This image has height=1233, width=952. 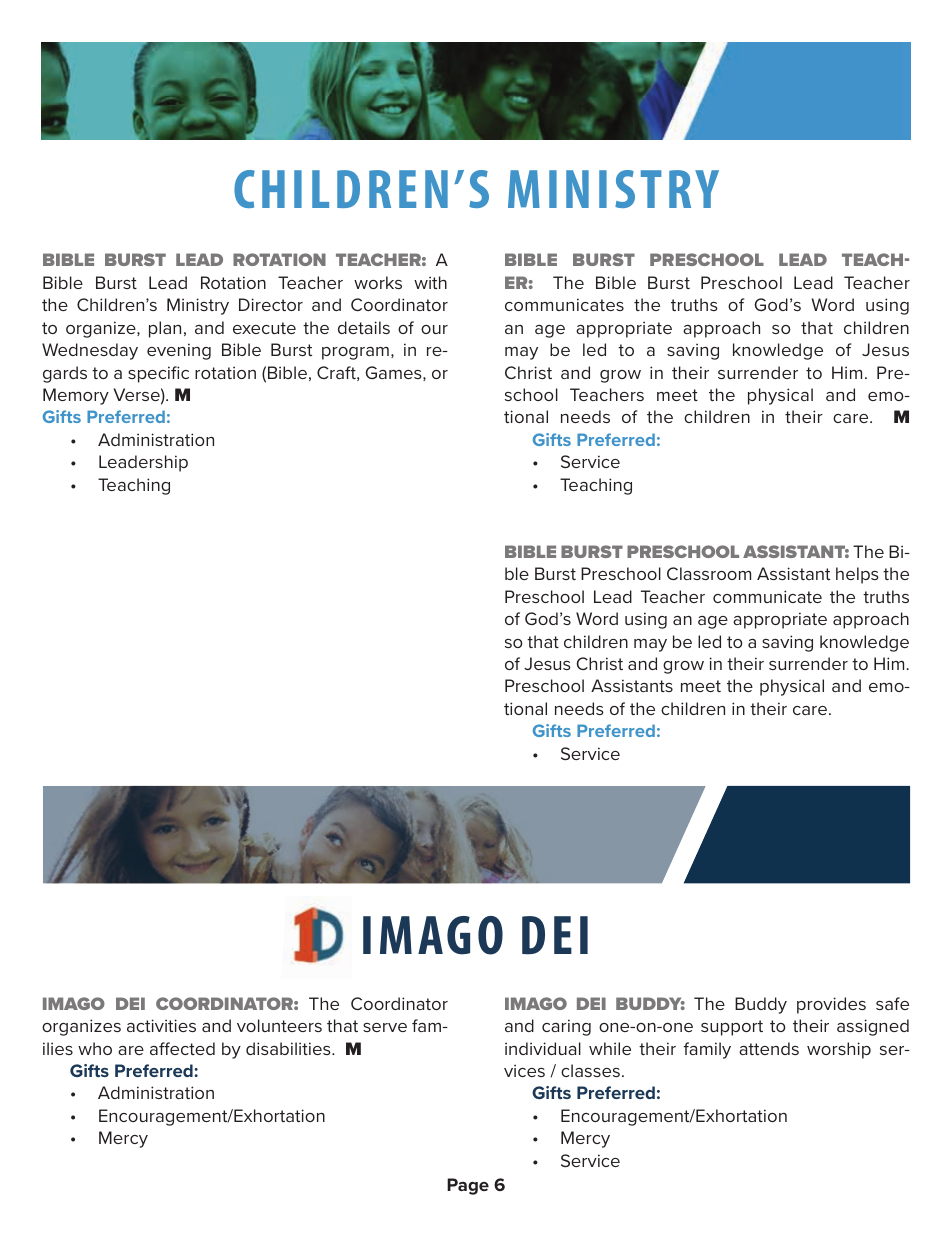 What do you see at coordinates (289, 1048) in the image?
I see `disabilities` at bounding box center [289, 1048].
